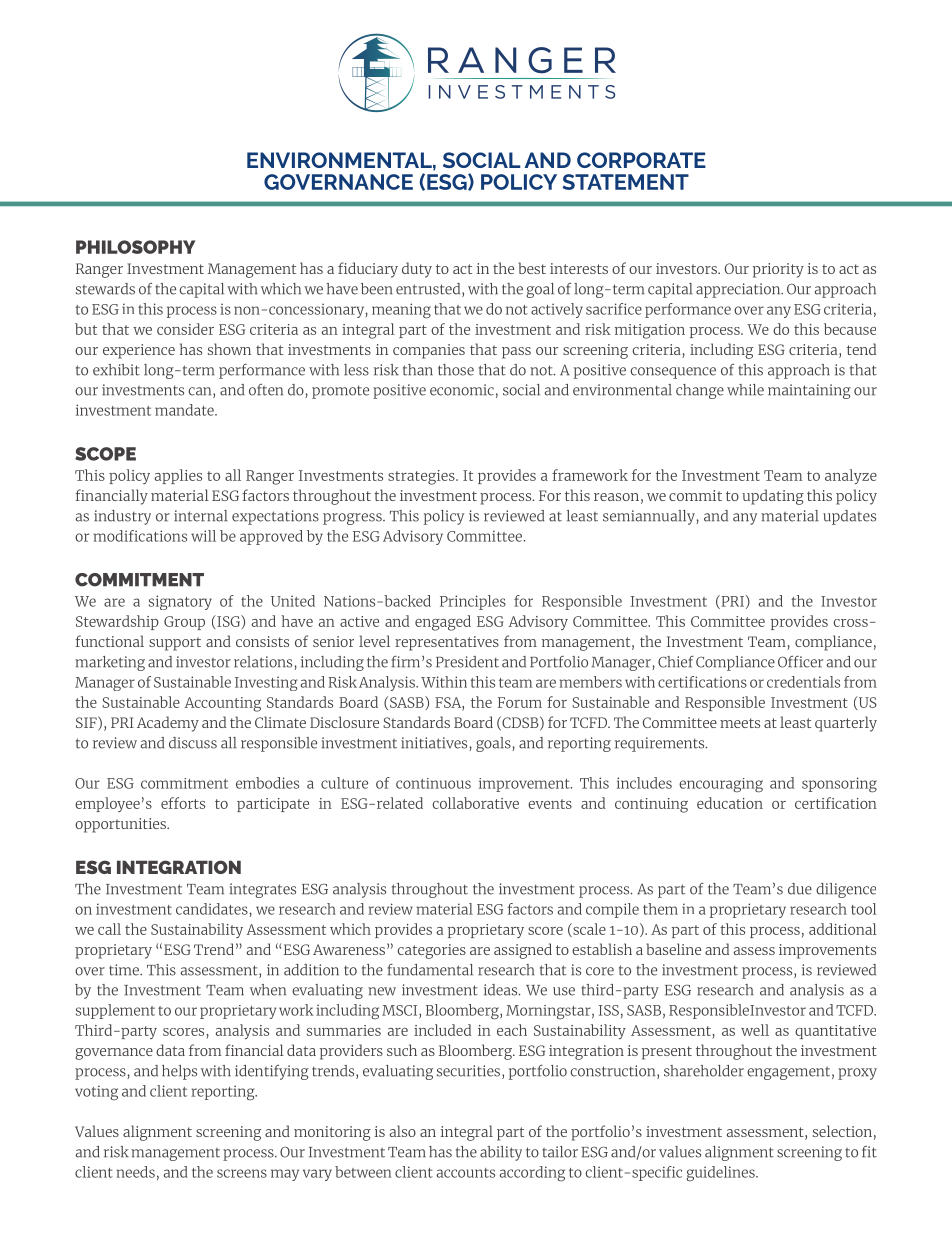 The width and height of the screenshot is (952, 1233). I want to click on priority, so click(778, 270).
